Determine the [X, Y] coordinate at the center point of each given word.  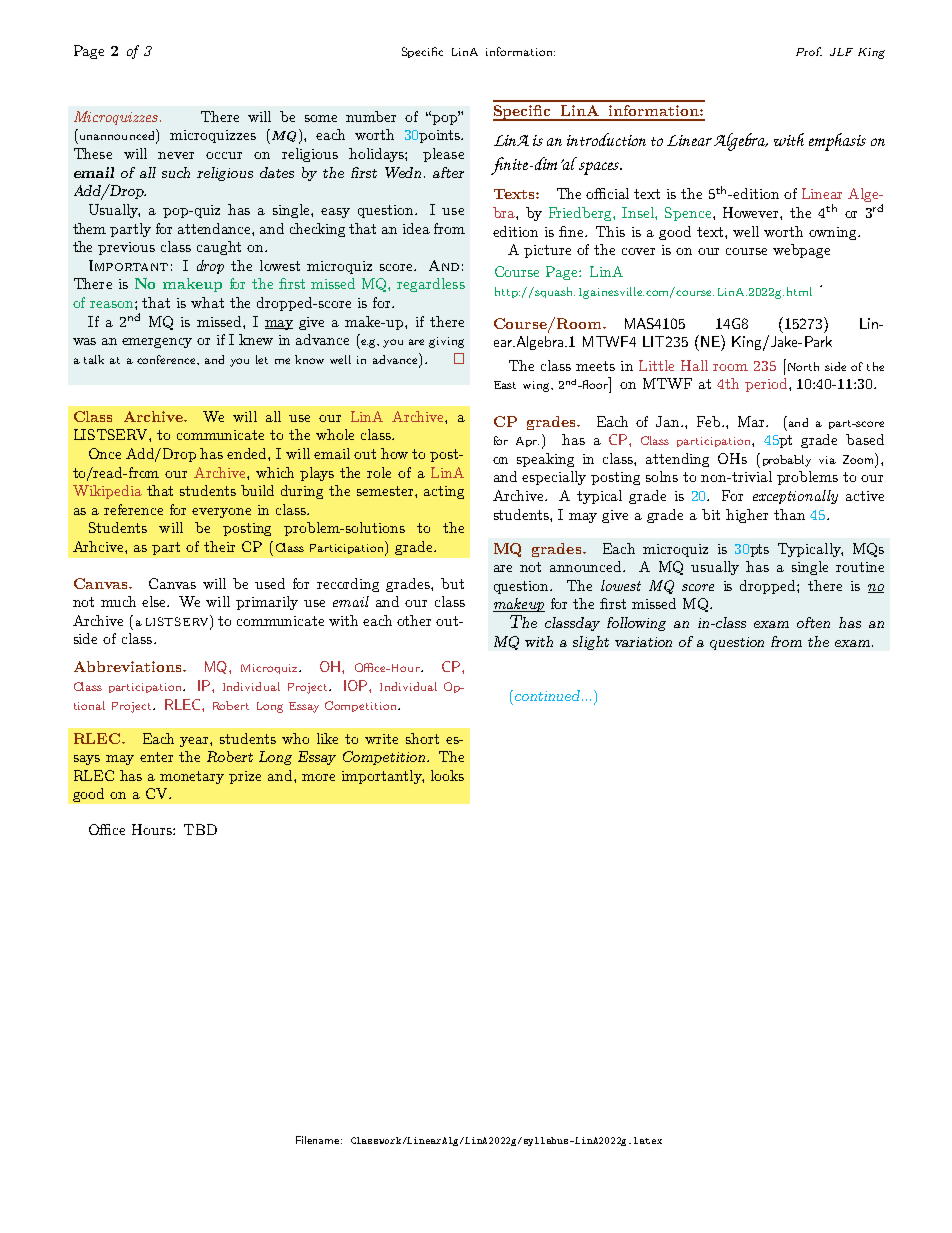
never [176, 155]
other [414, 620]
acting [444, 492]
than [789, 514]
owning [834, 233]
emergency [157, 343]
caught [219, 248]
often [813, 622]
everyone [221, 513]
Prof [809, 51]
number [371, 116]
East [505, 385]
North [803, 366]
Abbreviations [129, 666]
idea [416, 228]
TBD [200, 829]
